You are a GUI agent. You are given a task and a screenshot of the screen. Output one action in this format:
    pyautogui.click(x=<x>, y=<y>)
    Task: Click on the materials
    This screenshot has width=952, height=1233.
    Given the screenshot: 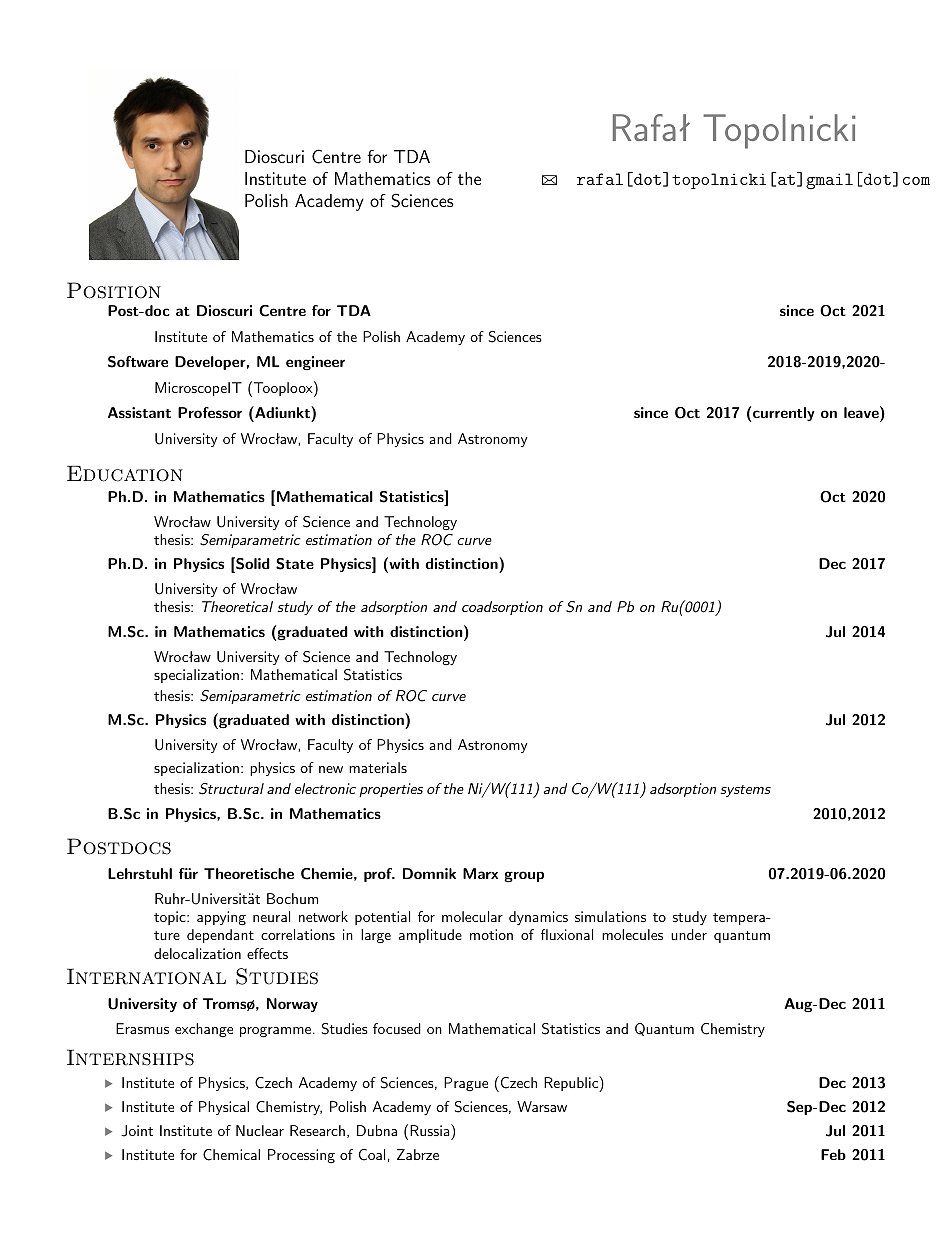 What is the action you would take?
    pyautogui.click(x=378, y=767)
